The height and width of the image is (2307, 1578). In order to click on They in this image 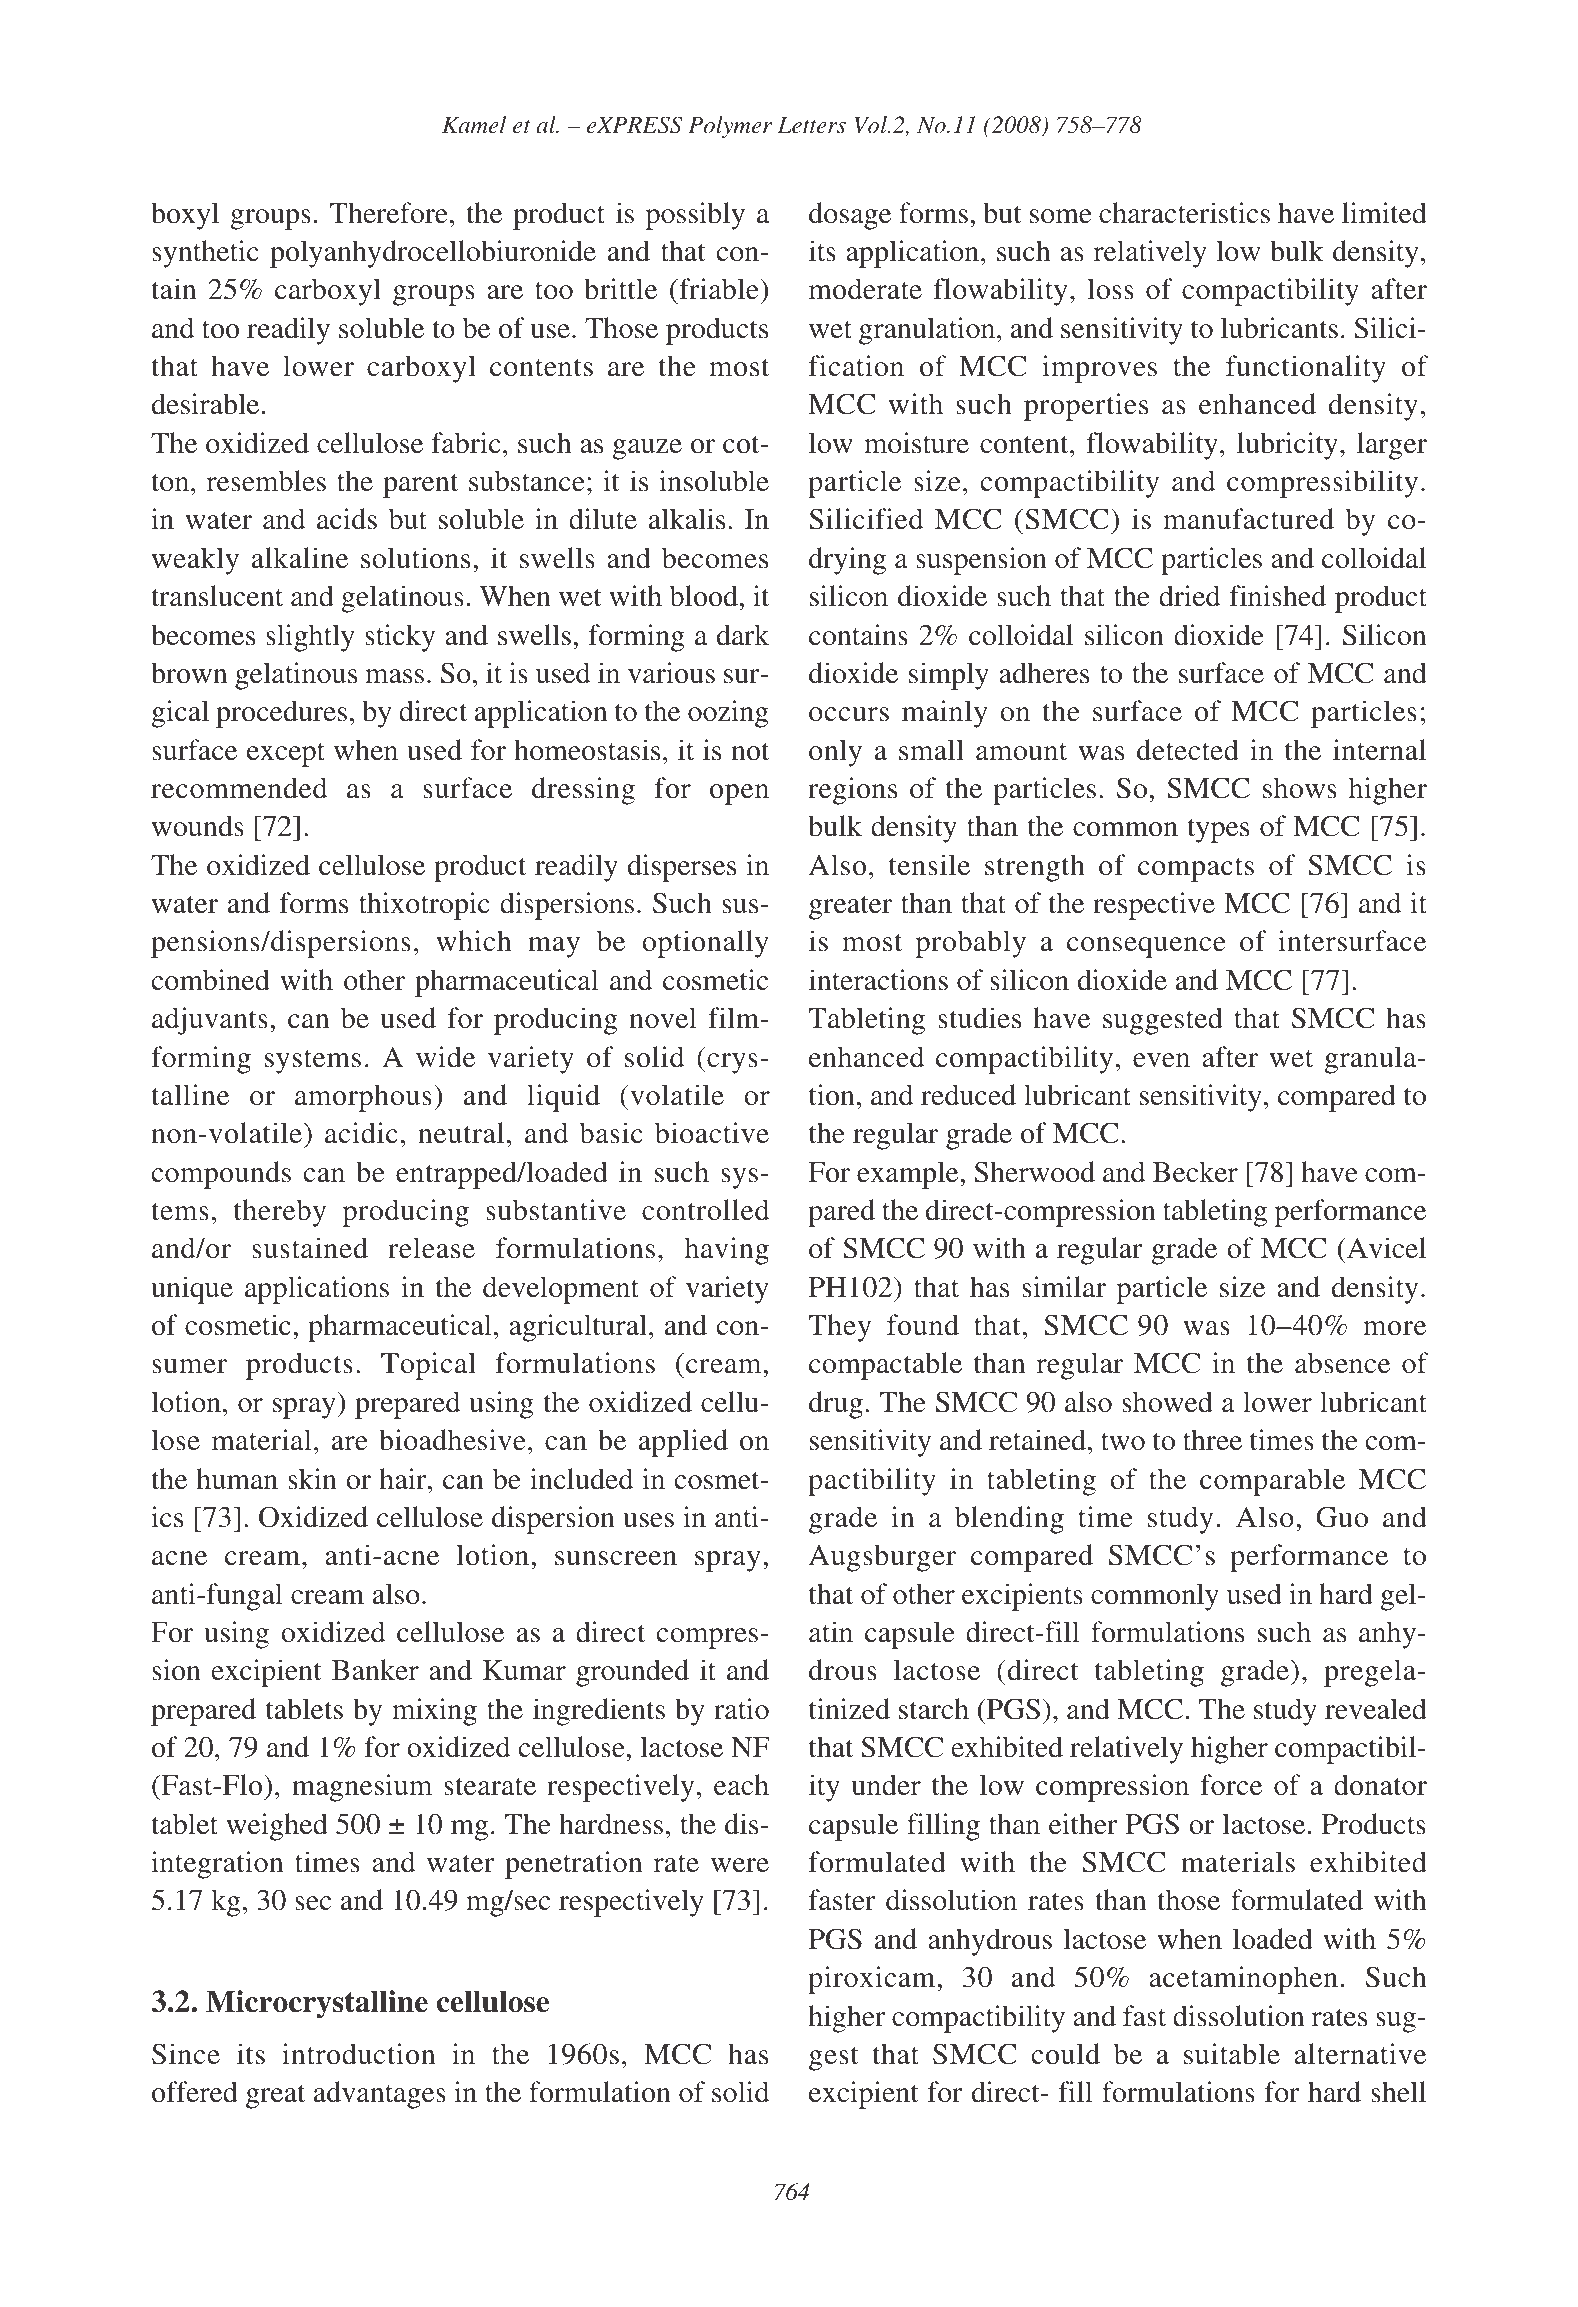, I will do `click(840, 1328)`.
